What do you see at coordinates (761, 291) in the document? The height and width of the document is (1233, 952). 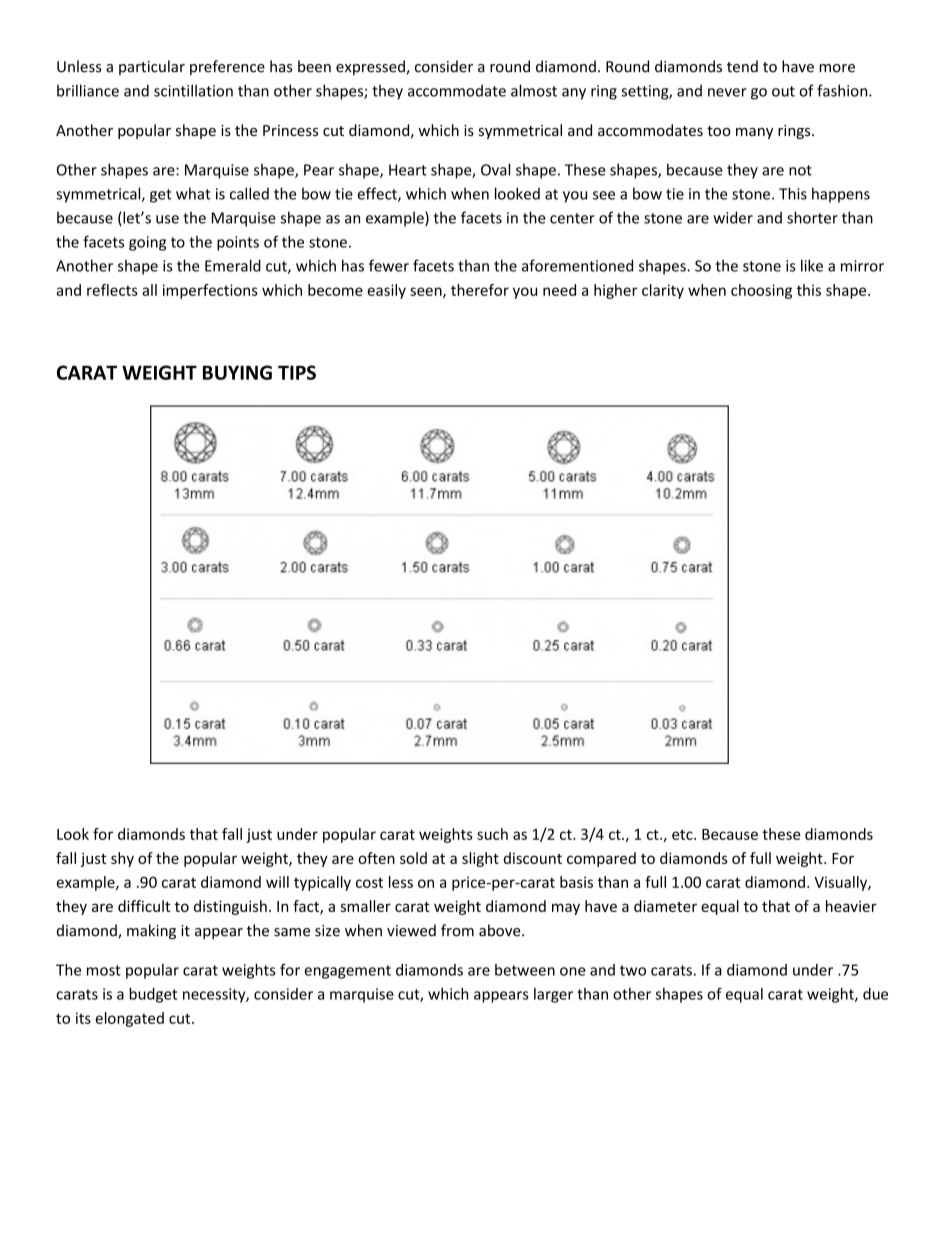 I see `choosing` at bounding box center [761, 291].
